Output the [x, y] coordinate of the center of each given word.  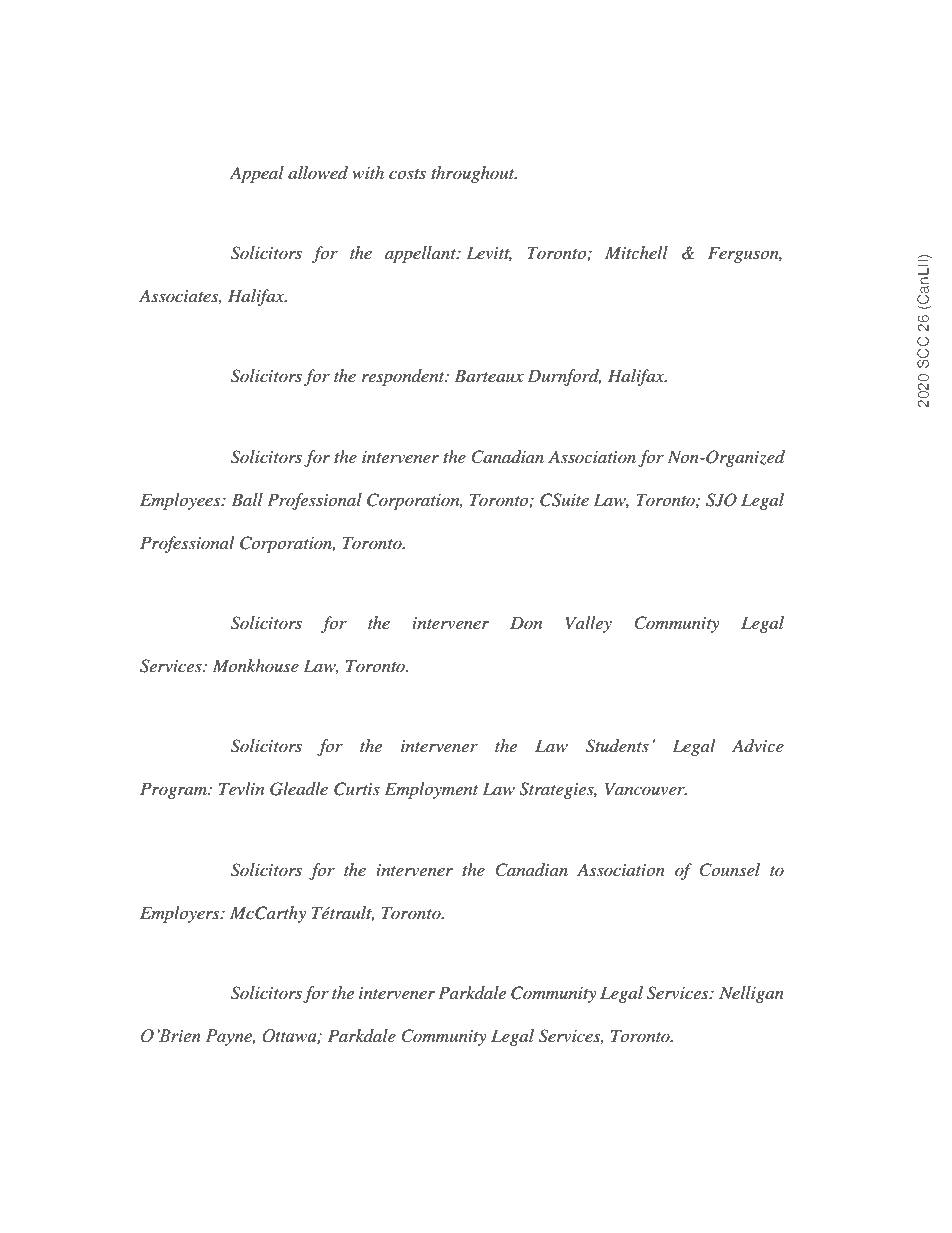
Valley [589, 624]
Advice [758, 746]
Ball [247, 499]
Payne [230, 1037]
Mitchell [636, 252]
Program [175, 790]
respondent [404, 377]
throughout [474, 174]
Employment [431, 790]
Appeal [257, 174]
